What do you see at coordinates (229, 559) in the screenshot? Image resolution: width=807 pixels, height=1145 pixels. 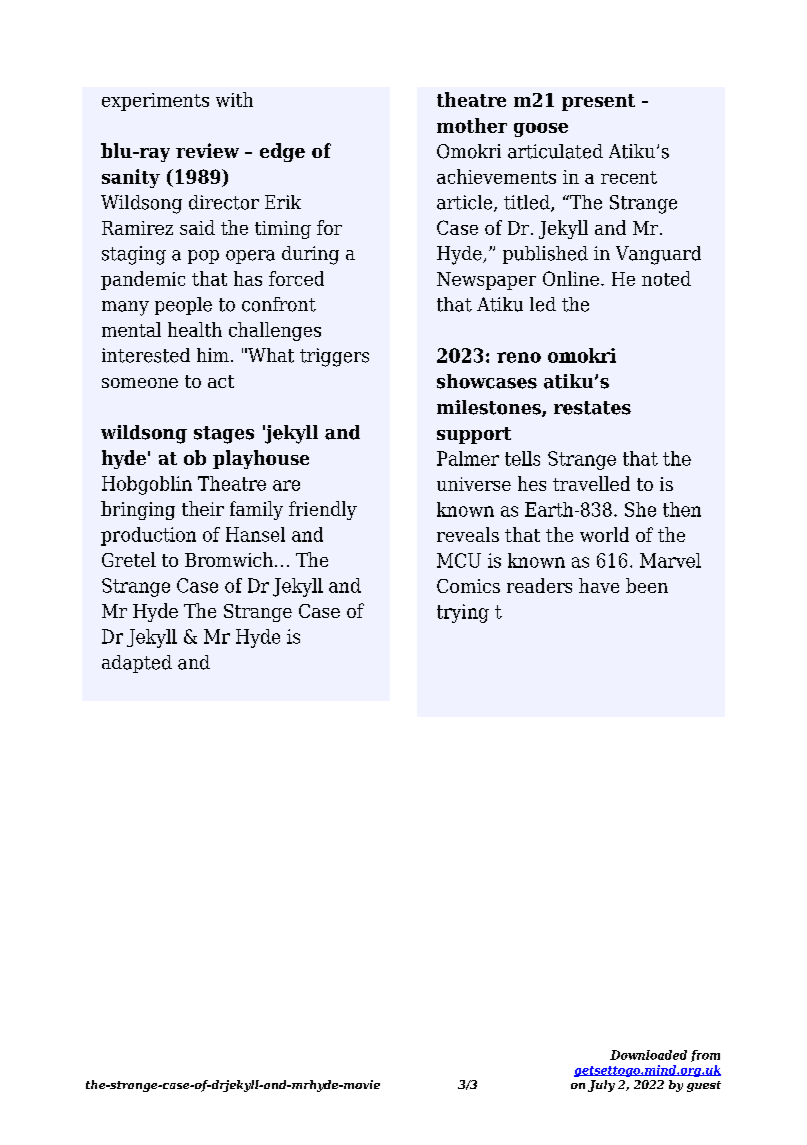 I see `Bromwich` at bounding box center [229, 559].
